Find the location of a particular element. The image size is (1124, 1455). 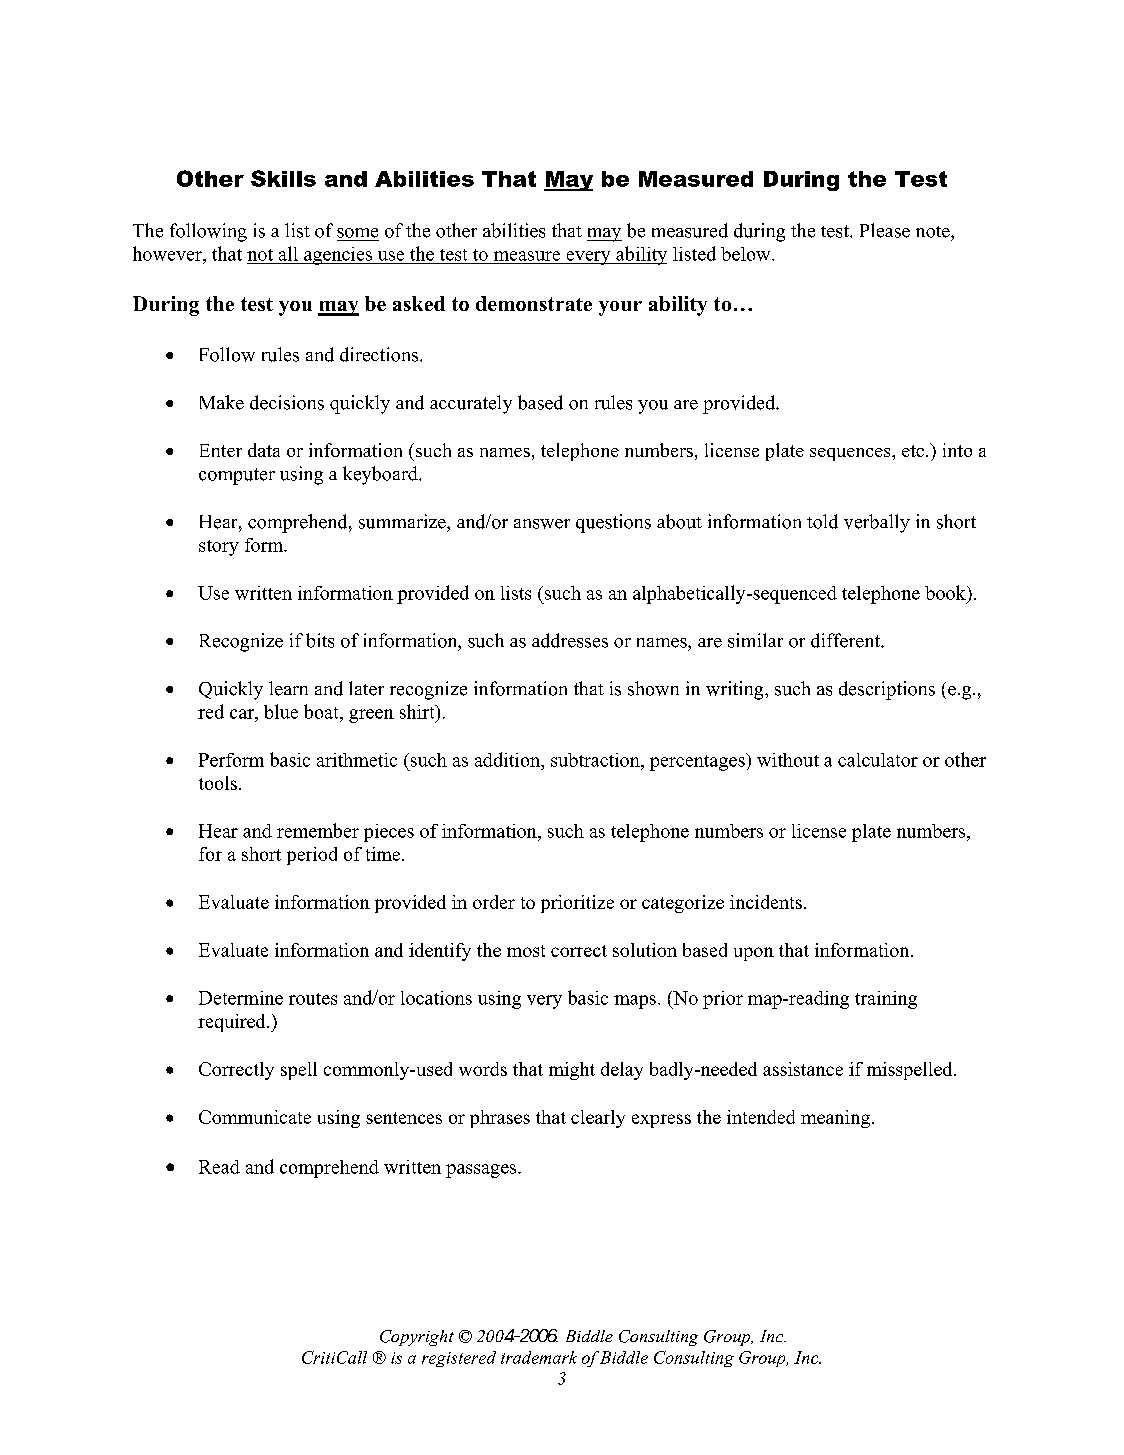

subtraction is located at coordinates (596, 760).
